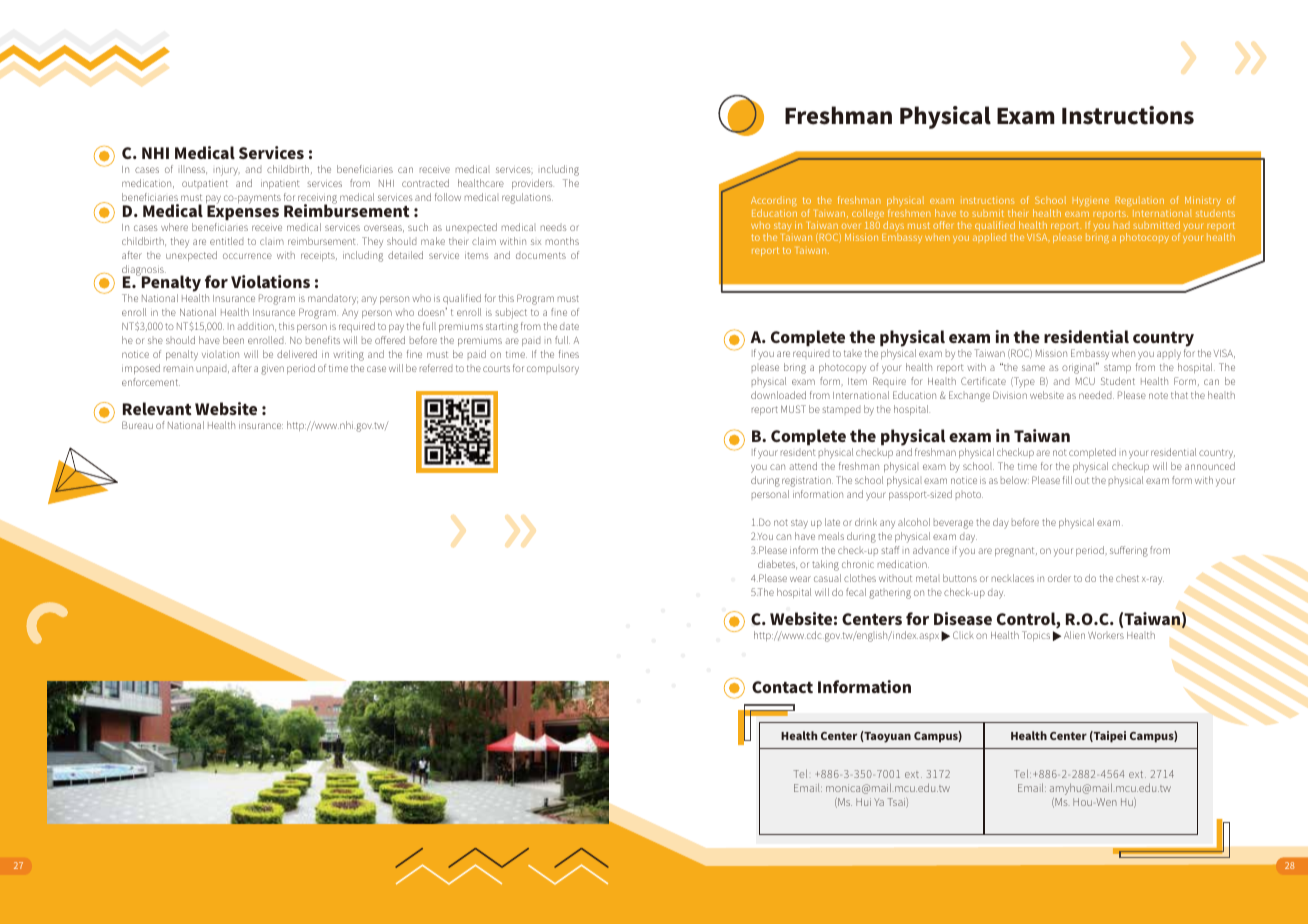  What do you see at coordinates (137, 425) in the screenshot?
I see `Bureau` at bounding box center [137, 425].
